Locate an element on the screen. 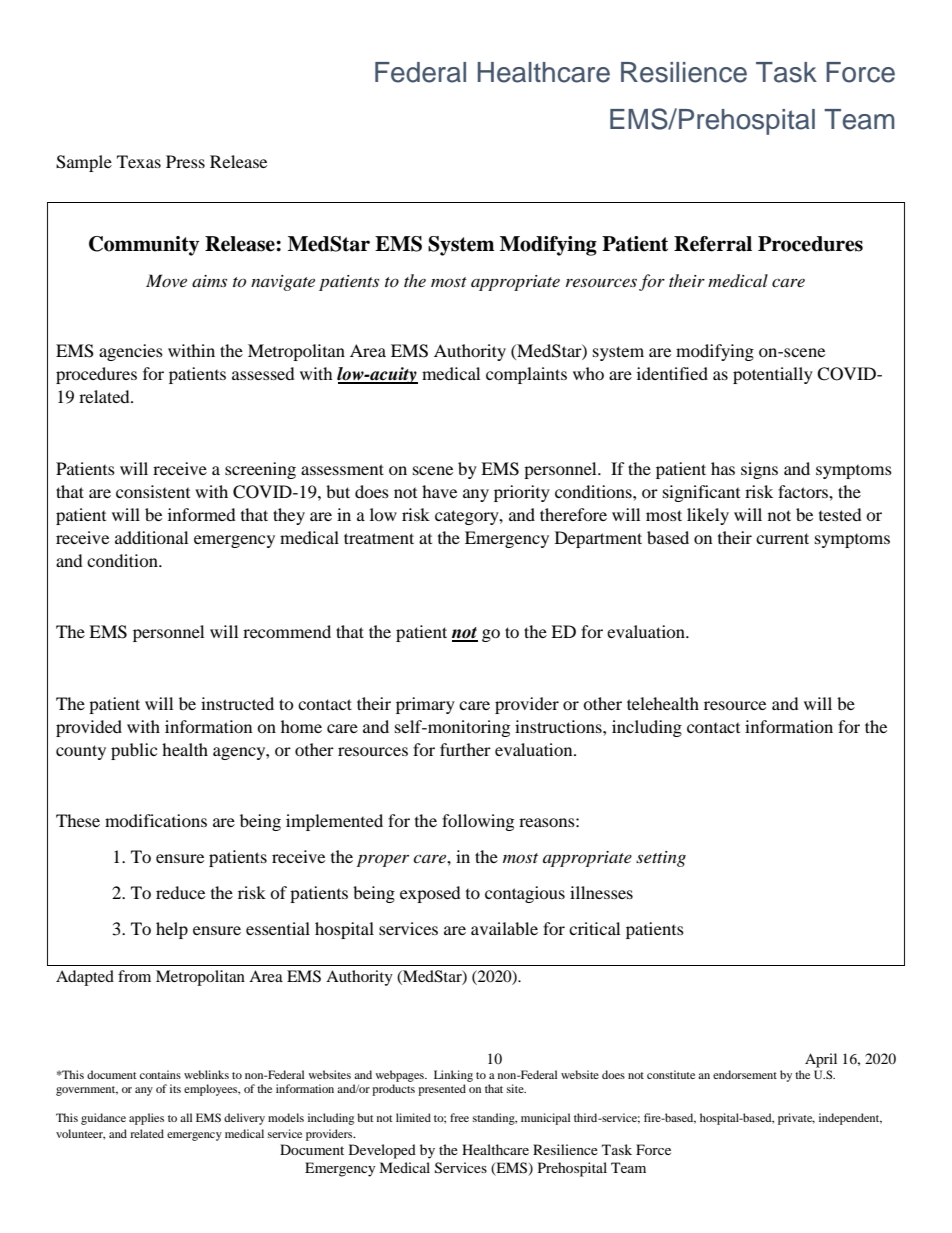 The image size is (952, 1233). navigate is located at coordinates (283, 283).
